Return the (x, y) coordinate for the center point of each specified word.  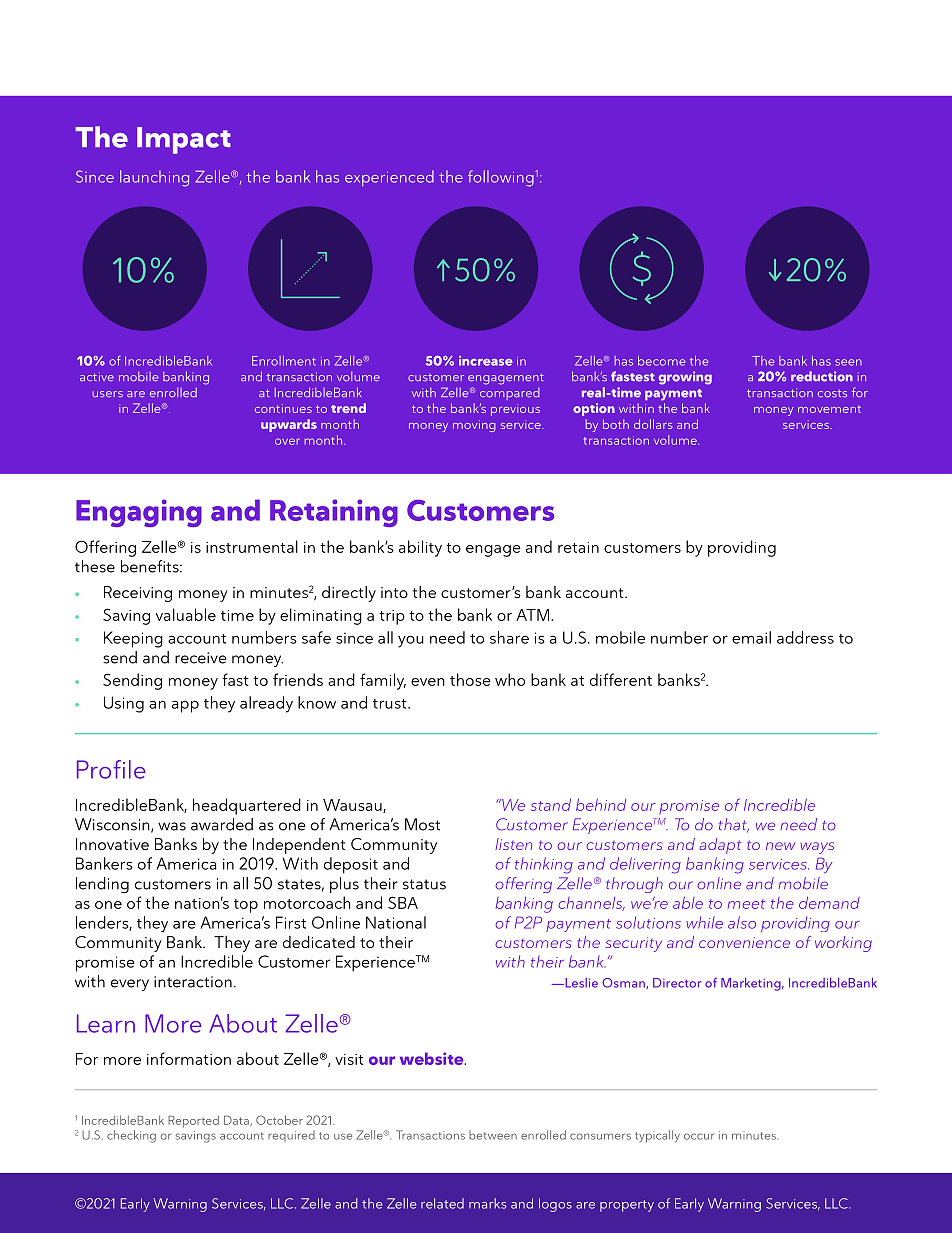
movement (829, 409)
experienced (389, 178)
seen (848, 362)
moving (474, 426)
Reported (193, 1121)
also (742, 922)
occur (699, 1136)
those (470, 679)
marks (487, 1203)
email (751, 637)
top (246, 906)
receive (201, 658)
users (107, 394)
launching (154, 178)
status (424, 884)
